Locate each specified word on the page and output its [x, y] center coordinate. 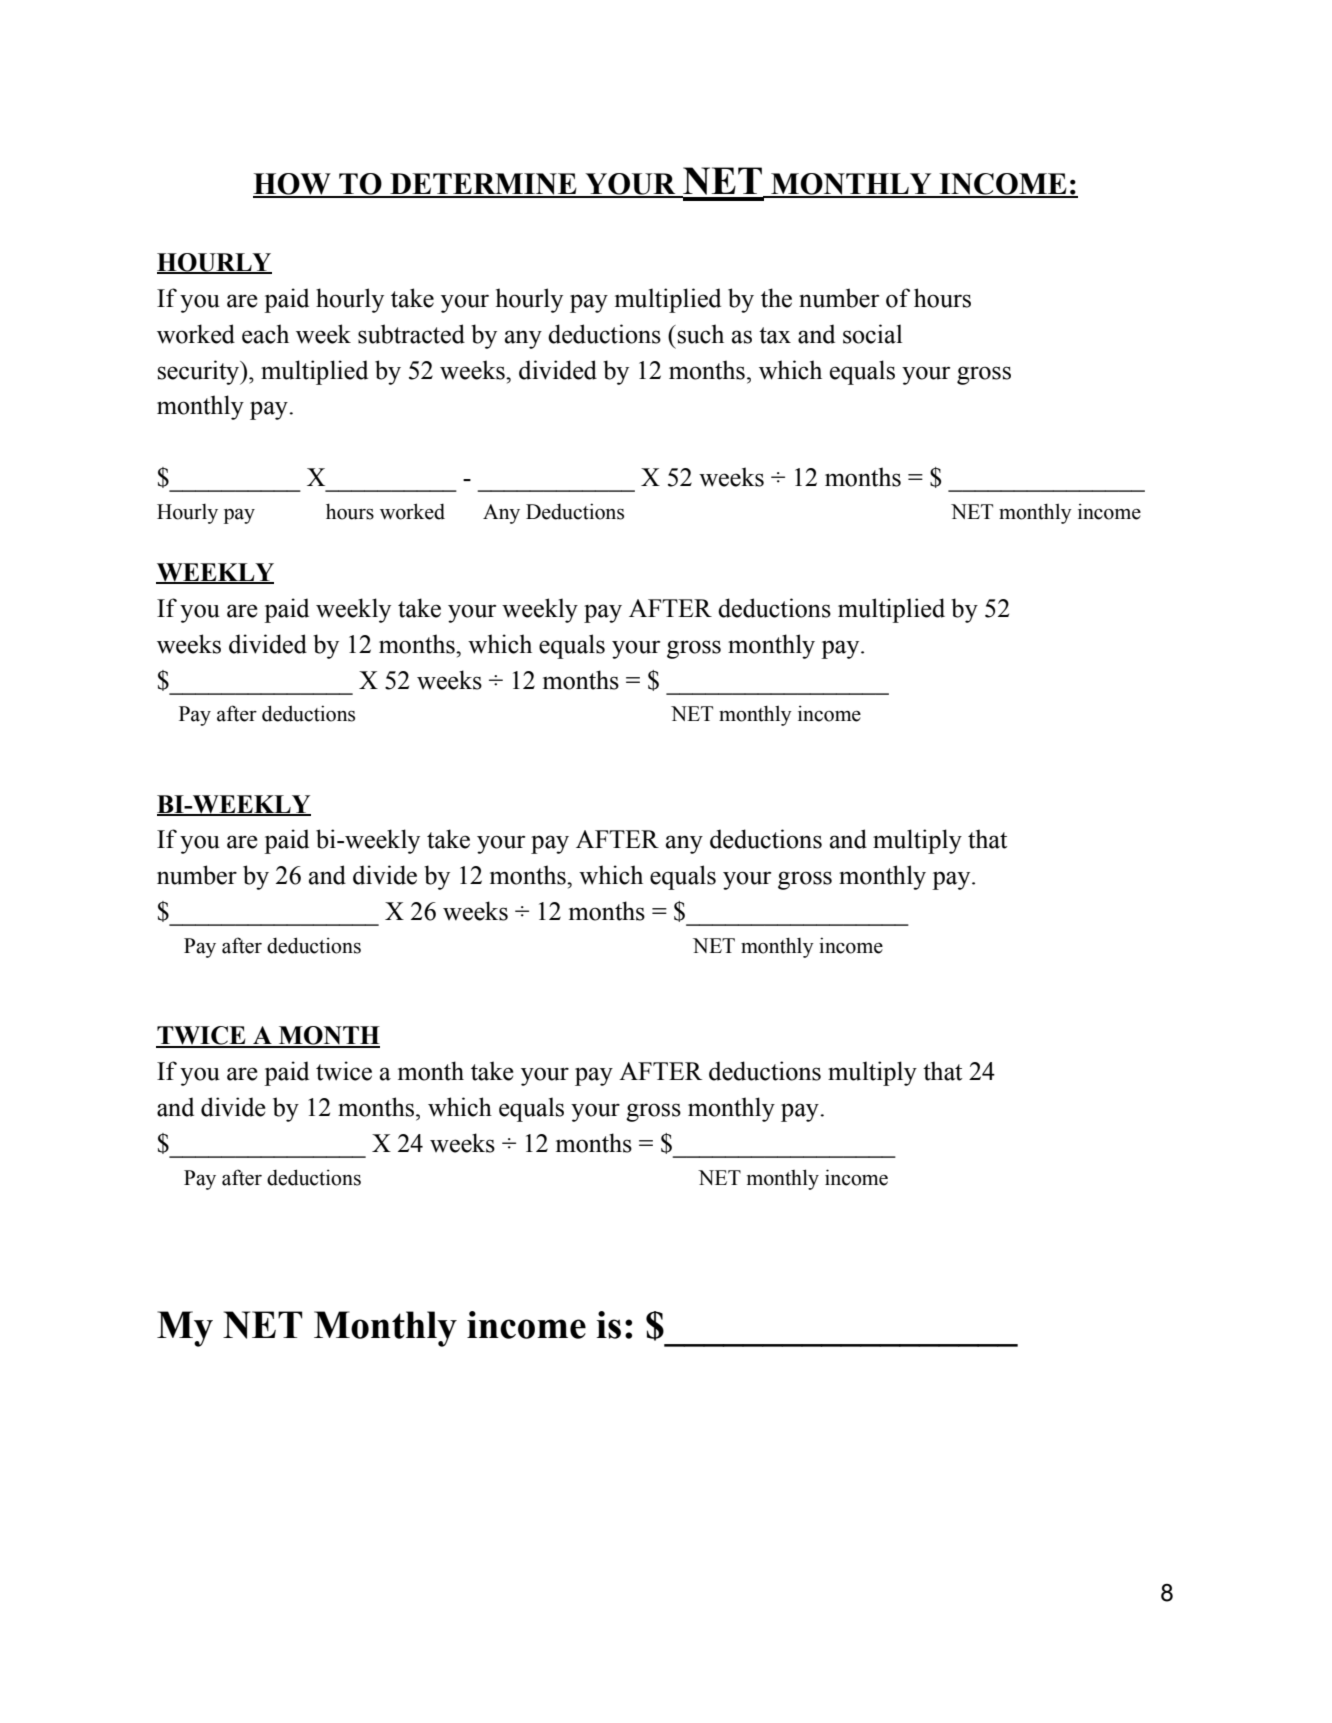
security [200, 372]
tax [775, 335]
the [776, 298]
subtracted [411, 334]
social [872, 334]
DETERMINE [483, 185]
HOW [293, 185]
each [265, 334]
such [699, 334]
